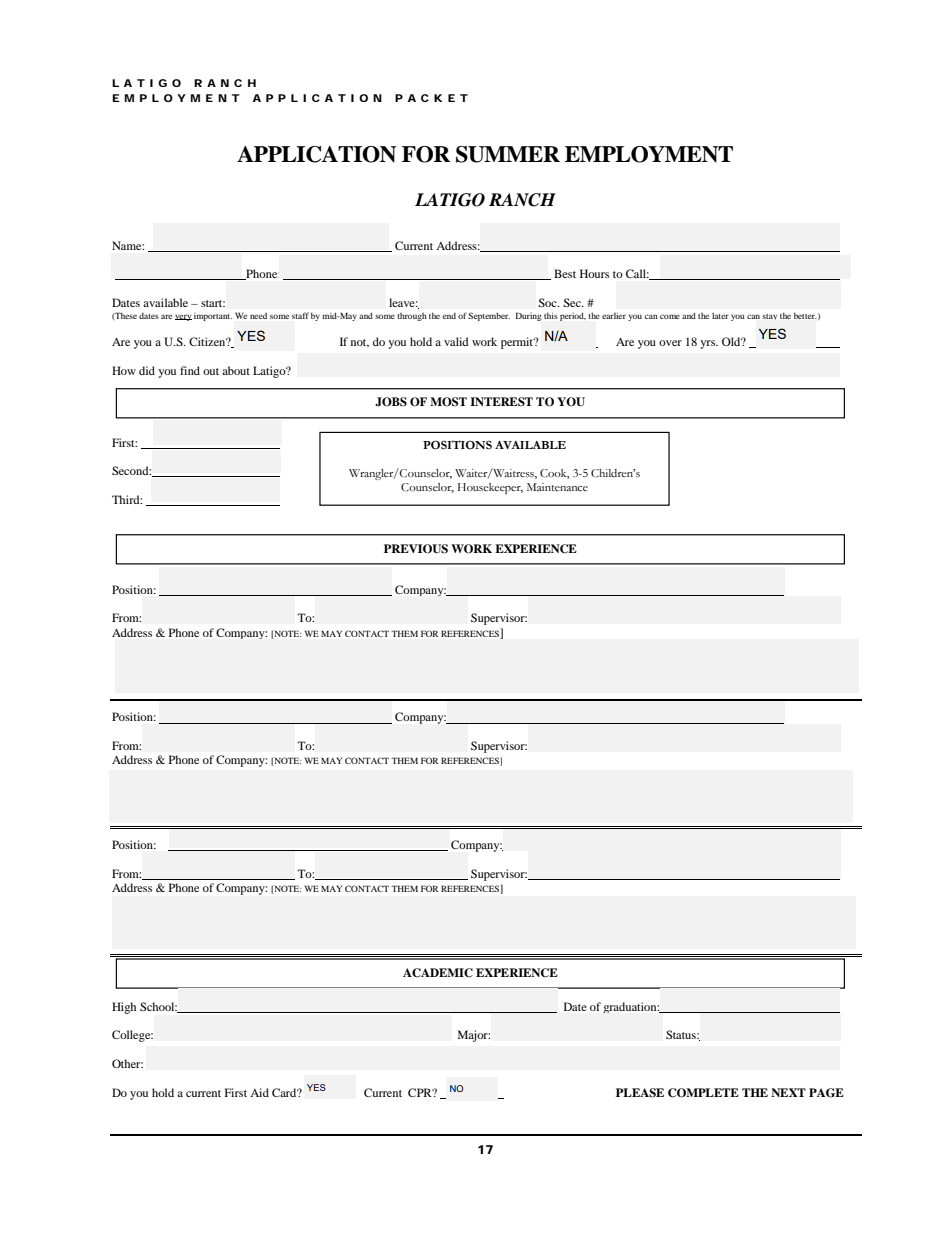  What do you see at coordinates (508, 154) in the screenshot?
I see `SUMMER` at bounding box center [508, 154].
